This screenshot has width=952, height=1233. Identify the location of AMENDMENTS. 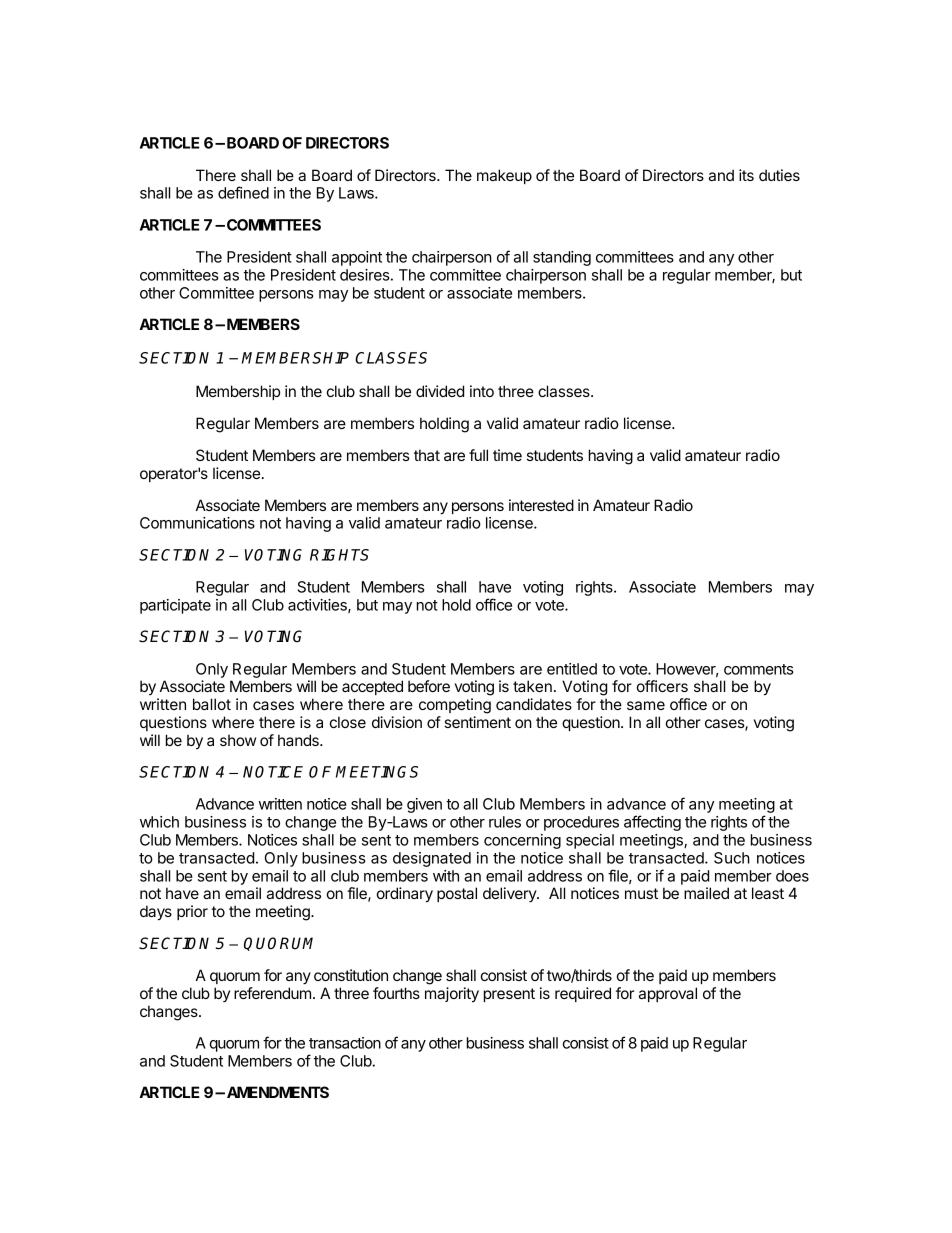
(278, 1092).
